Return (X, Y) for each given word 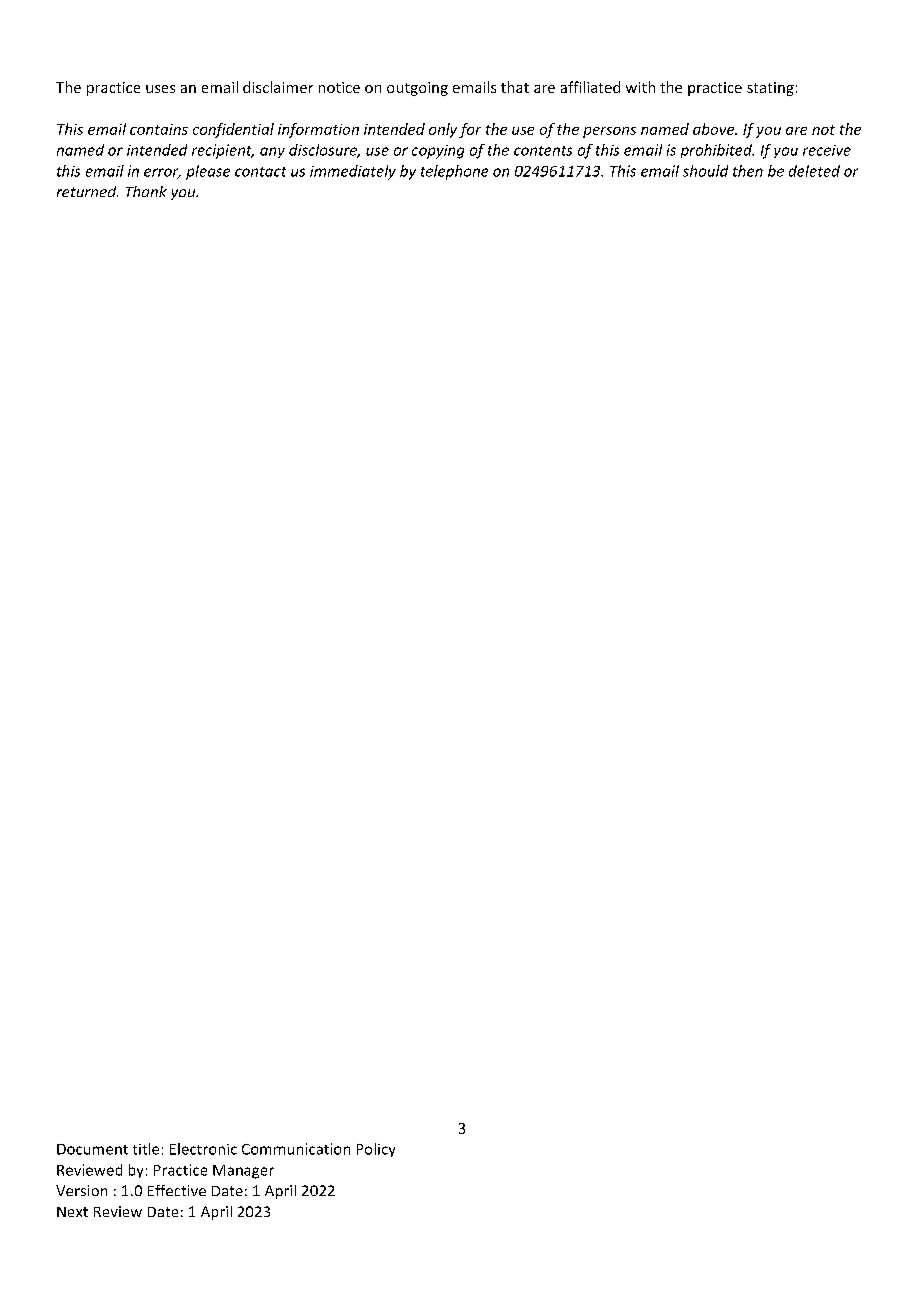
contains (159, 129)
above (715, 129)
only (443, 130)
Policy (376, 1150)
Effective (177, 1190)
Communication (296, 1149)
